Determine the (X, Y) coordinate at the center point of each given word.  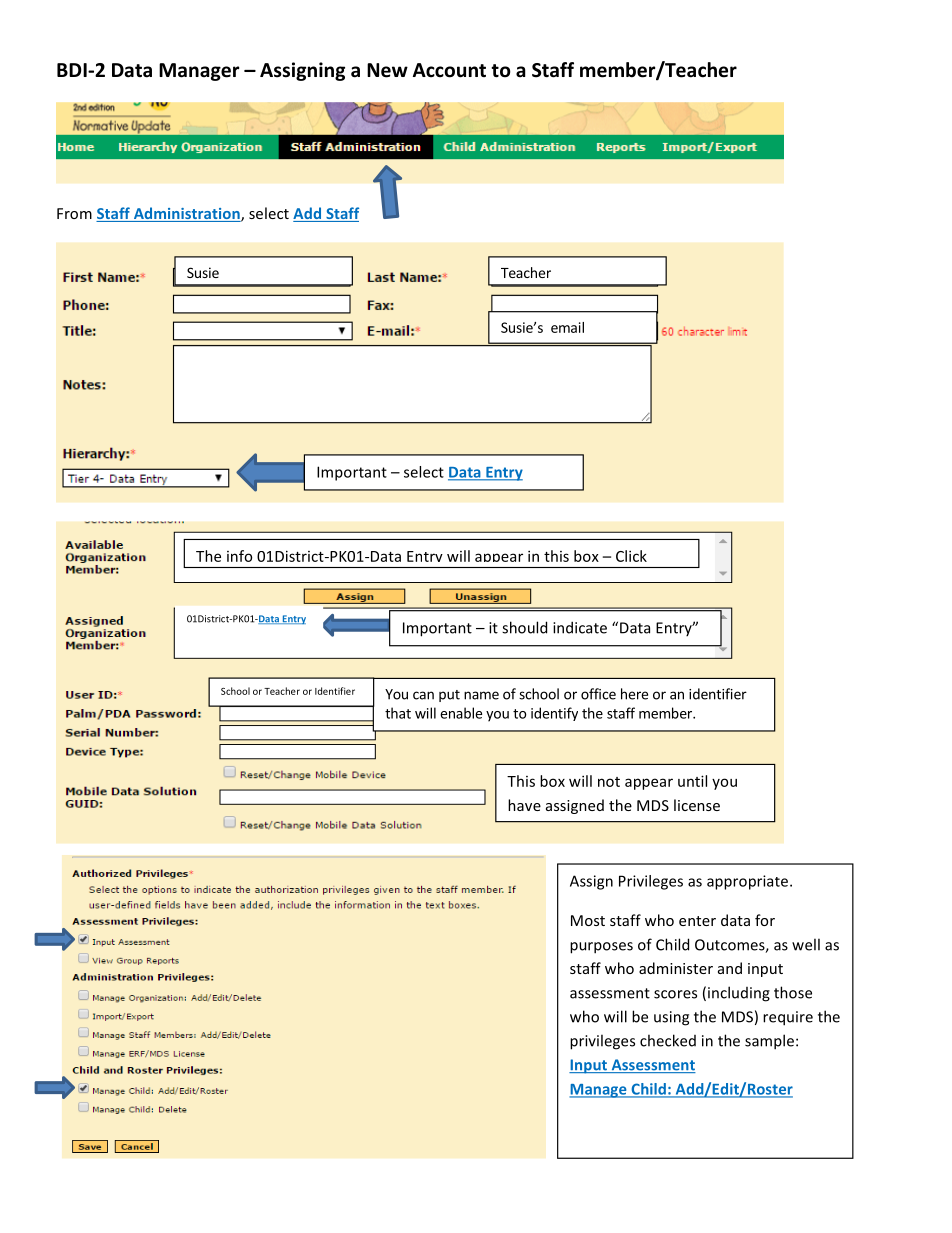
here (634, 694)
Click (631, 556)
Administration (186, 214)
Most (588, 920)
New (387, 70)
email (567, 327)
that (398, 713)
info (239, 556)
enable (461, 713)
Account (449, 70)
